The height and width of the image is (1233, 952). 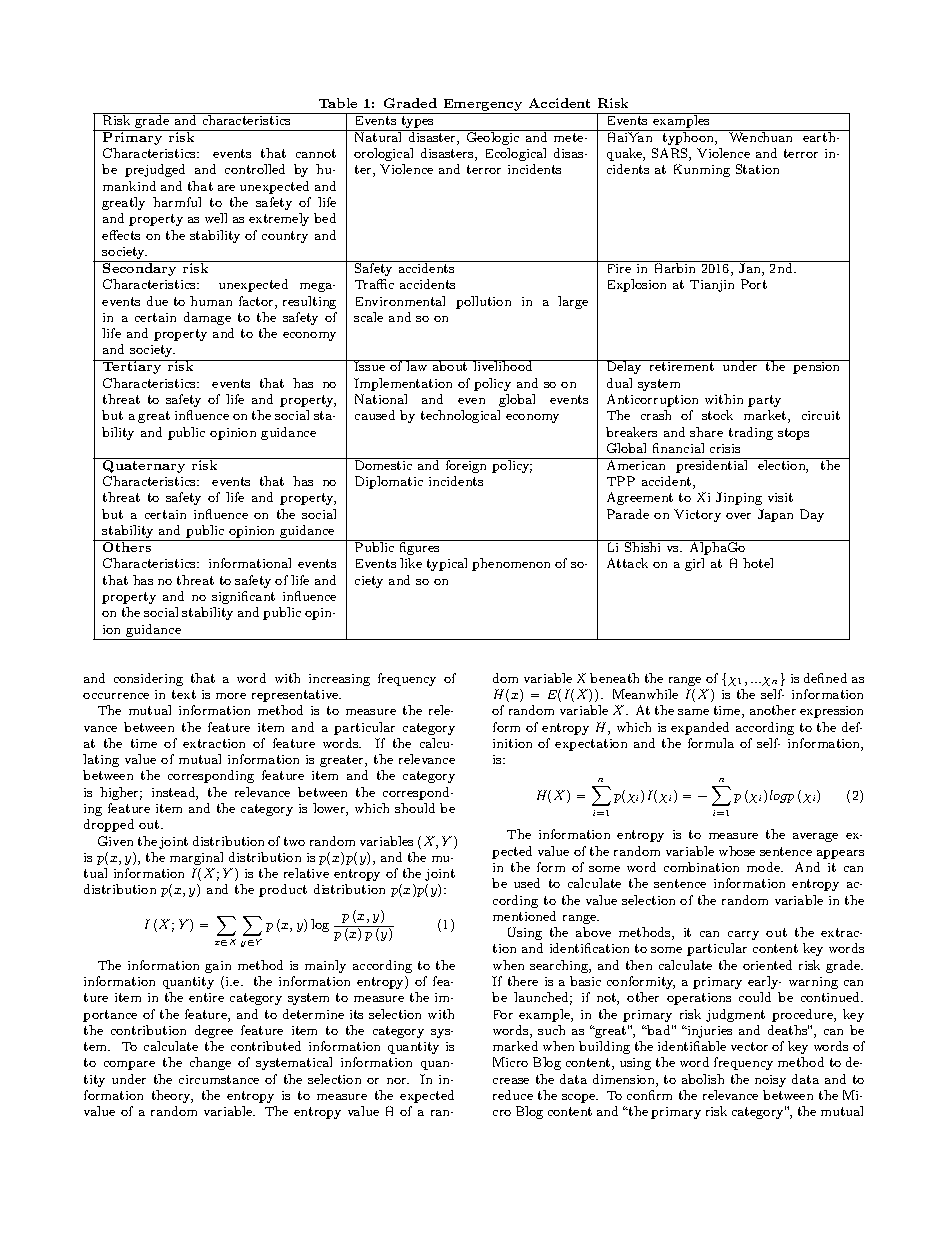 What do you see at coordinates (210, 1063) in the image?
I see `change` at bounding box center [210, 1063].
